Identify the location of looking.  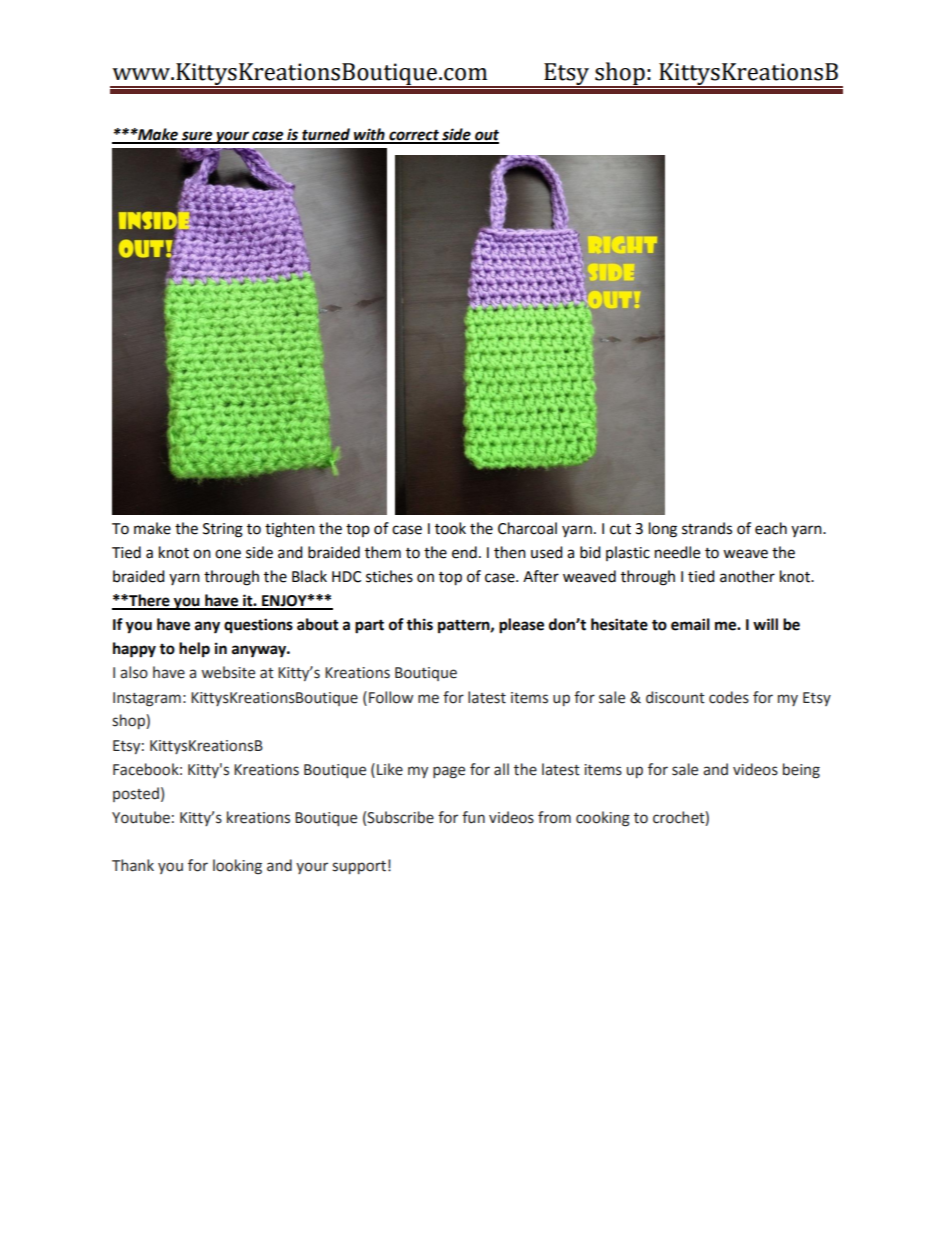
(237, 867).
